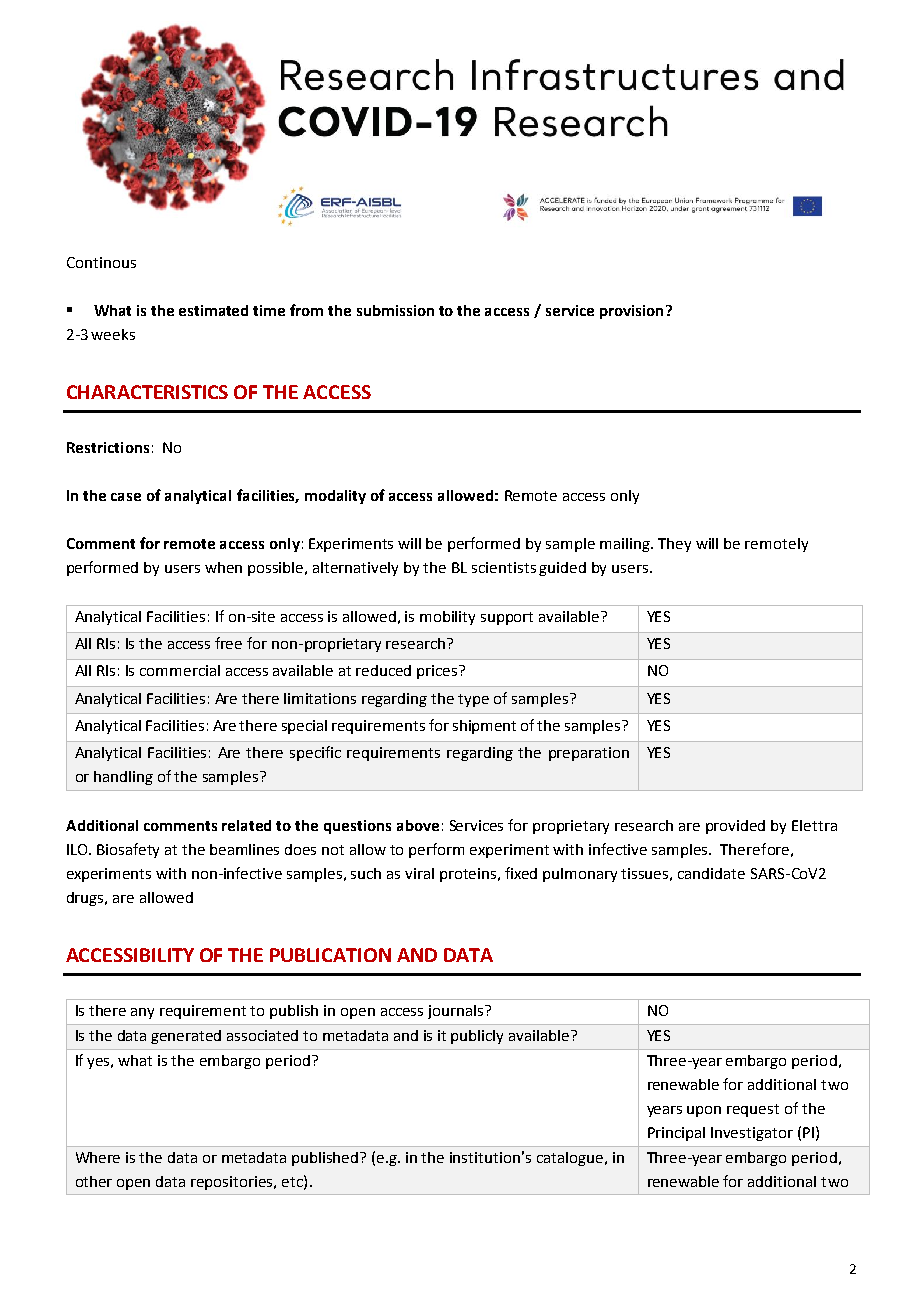 The image size is (924, 1308). I want to click on viral, so click(419, 873).
